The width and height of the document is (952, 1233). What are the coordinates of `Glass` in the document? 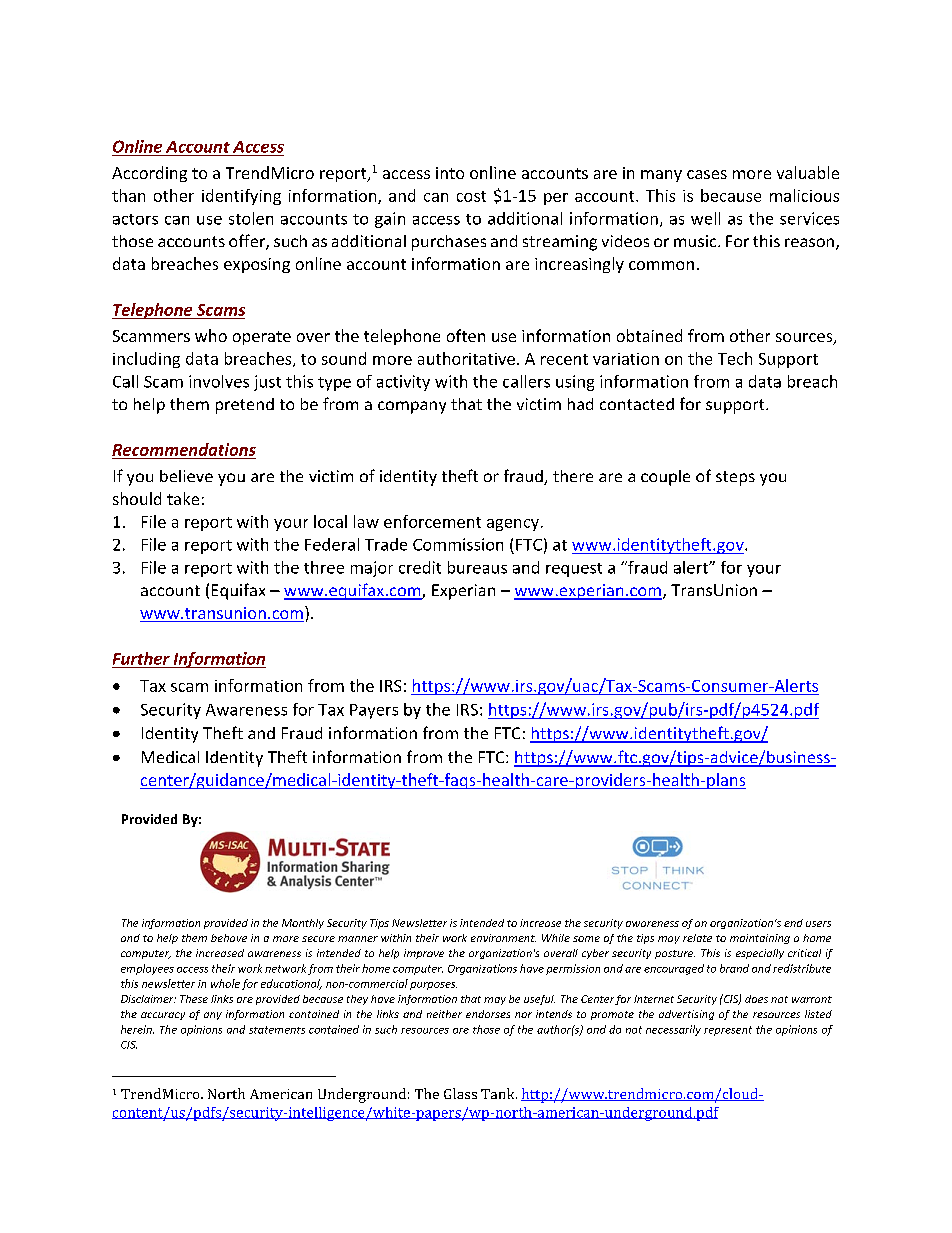 It's located at (460, 1093).
